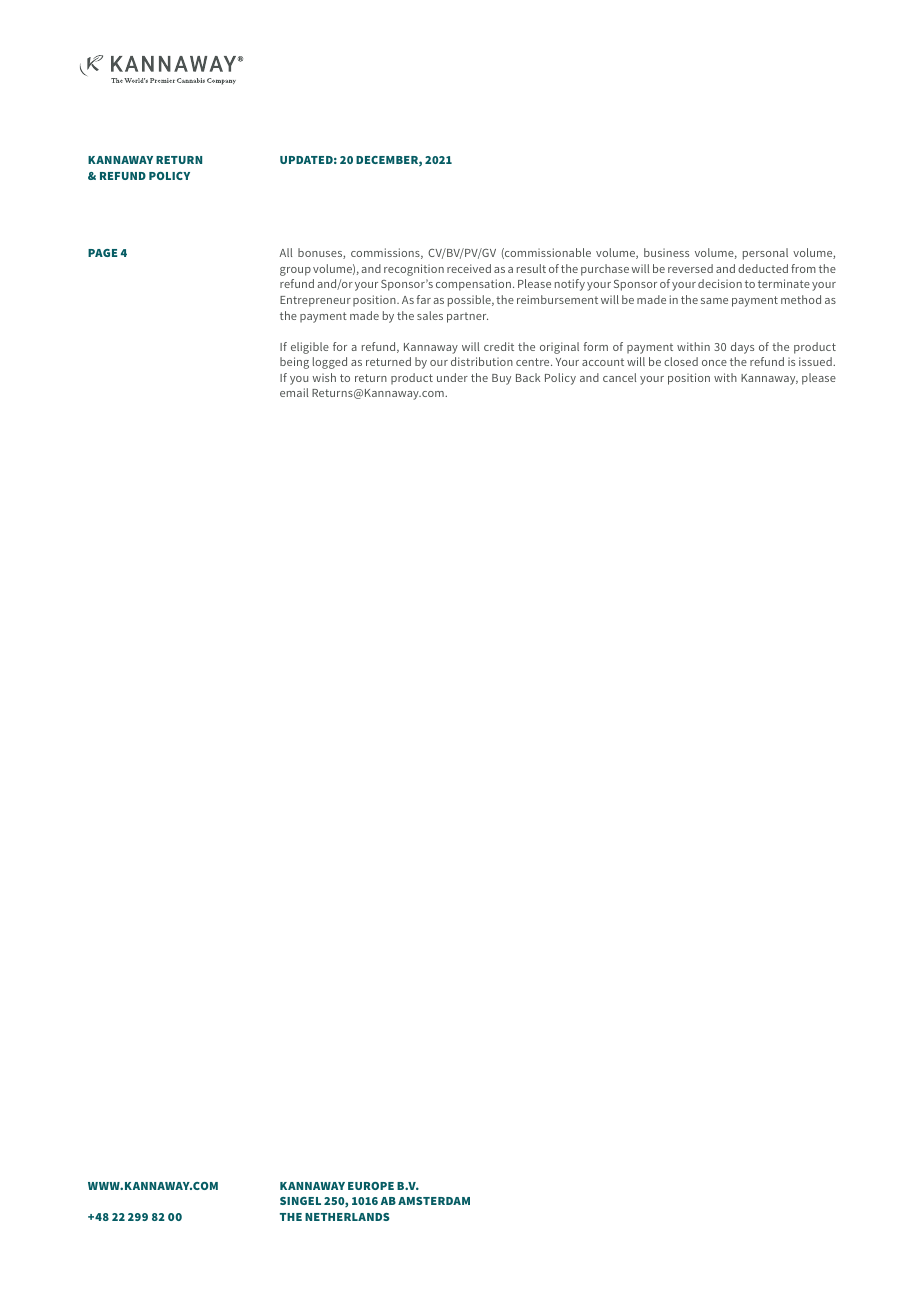 This document has height=1308, width=924. What do you see at coordinates (473, 285) in the document?
I see `compensation` at bounding box center [473, 285].
